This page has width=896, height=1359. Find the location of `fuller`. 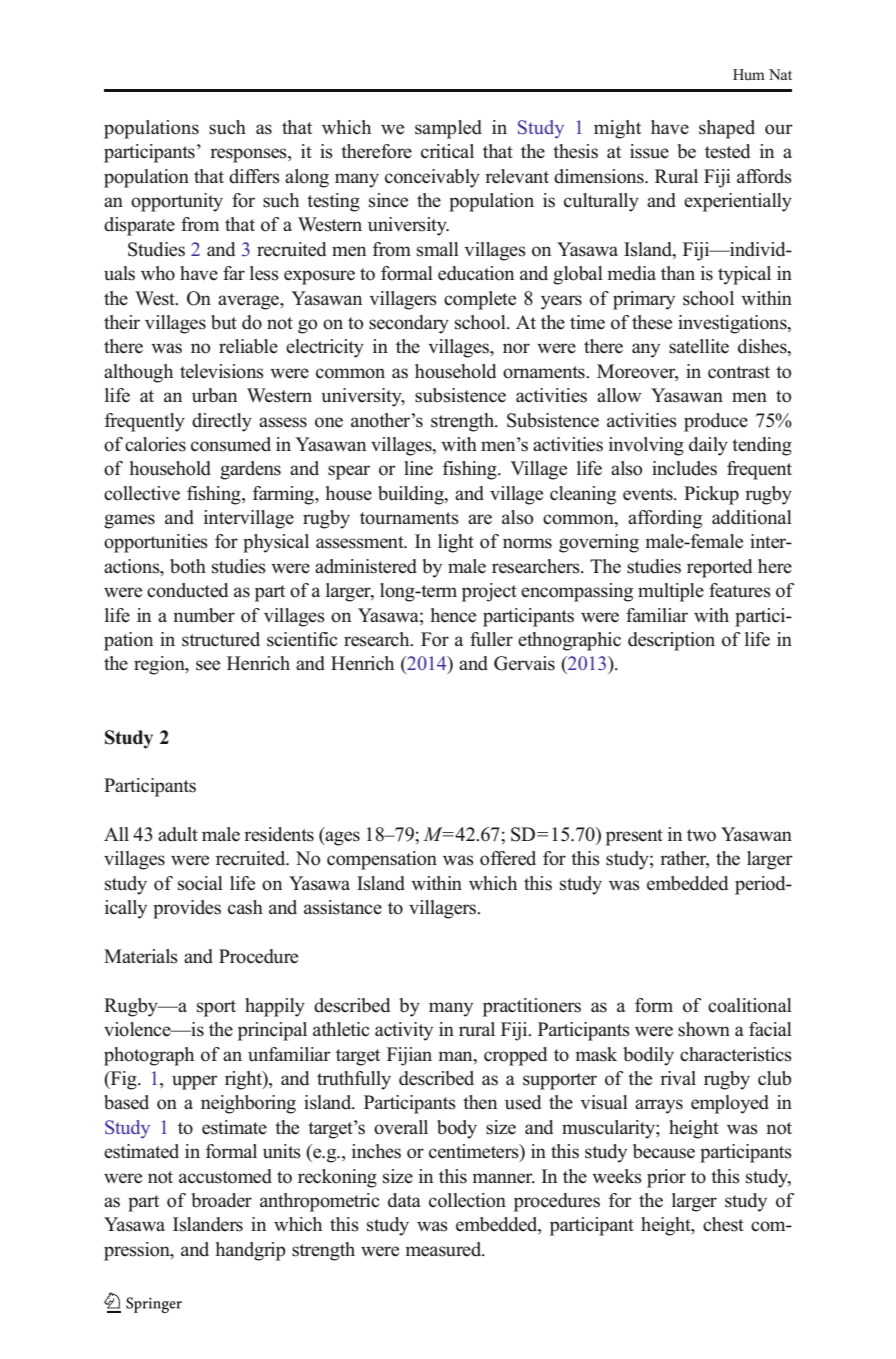

fuller is located at coordinates (491, 639).
